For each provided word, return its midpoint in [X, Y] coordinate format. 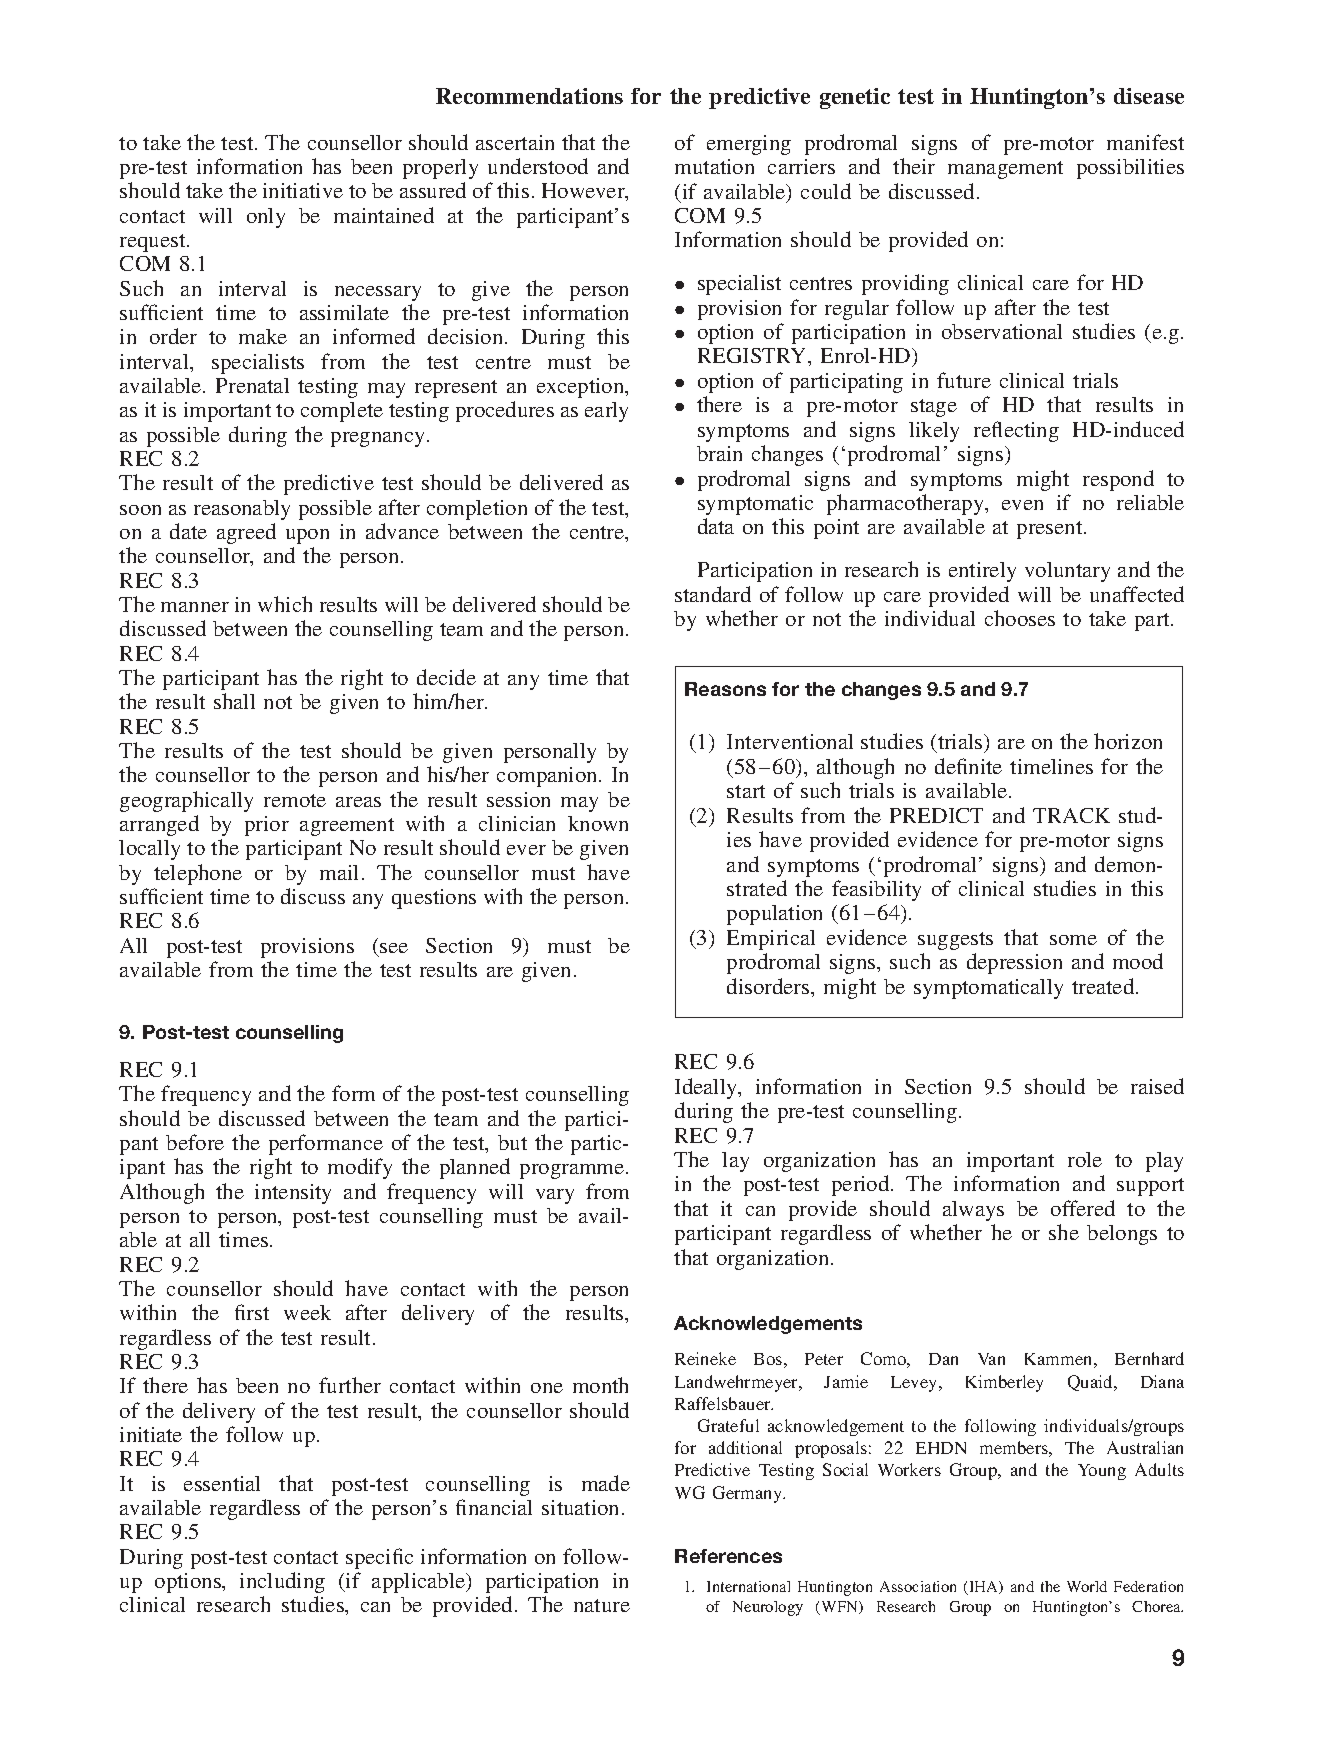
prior [267, 826]
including [282, 1582]
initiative [303, 190]
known [598, 823]
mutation [714, 166]
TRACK [1071, 815]
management [1005, 170]
